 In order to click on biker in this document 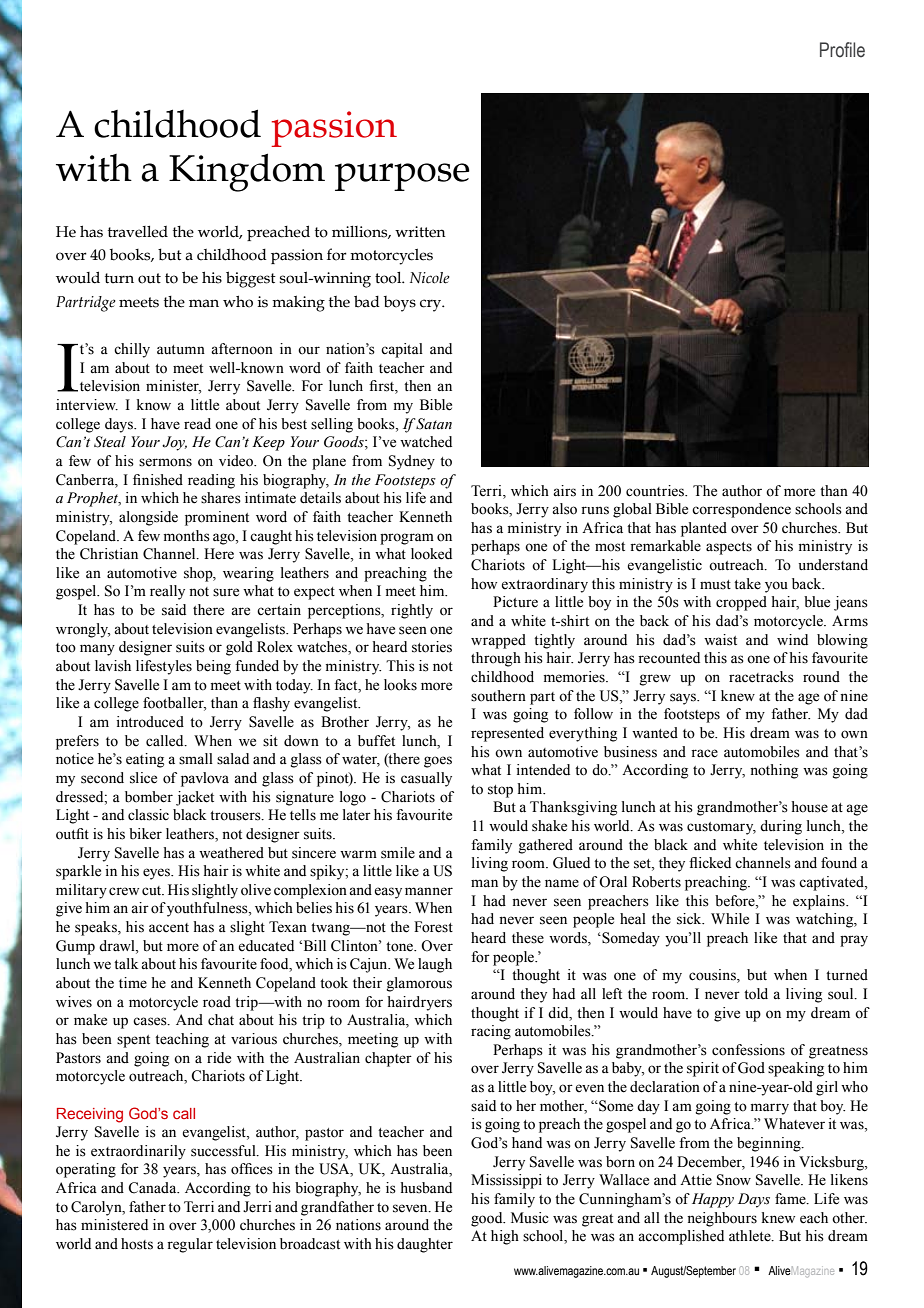, I will do `click(145, 834)`.
